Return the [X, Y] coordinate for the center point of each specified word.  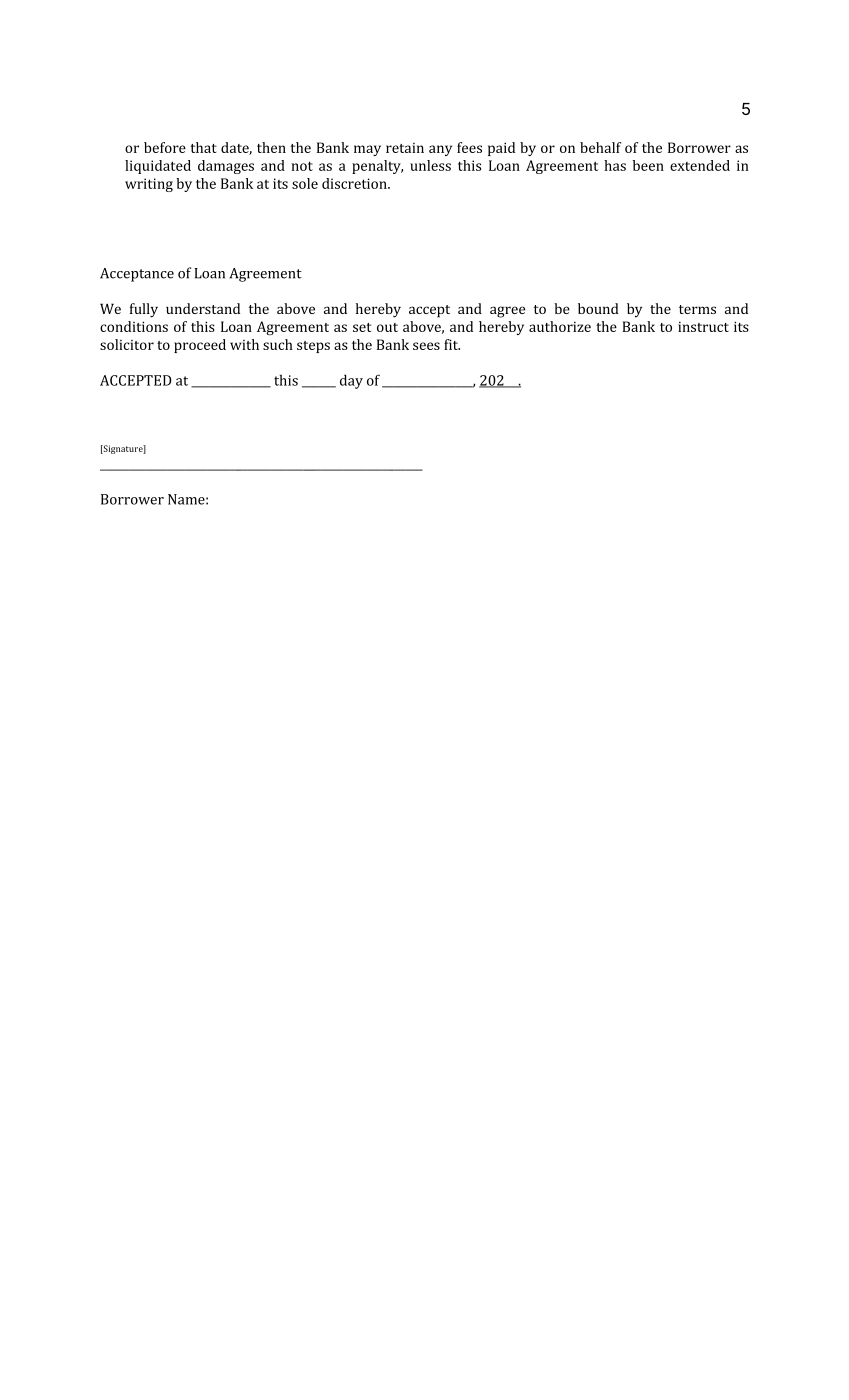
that [203, 147]
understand [203, 308]
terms [697, 309]
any [440, 150]
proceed [200, 346]
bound [598, 308]
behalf [600, 147]
